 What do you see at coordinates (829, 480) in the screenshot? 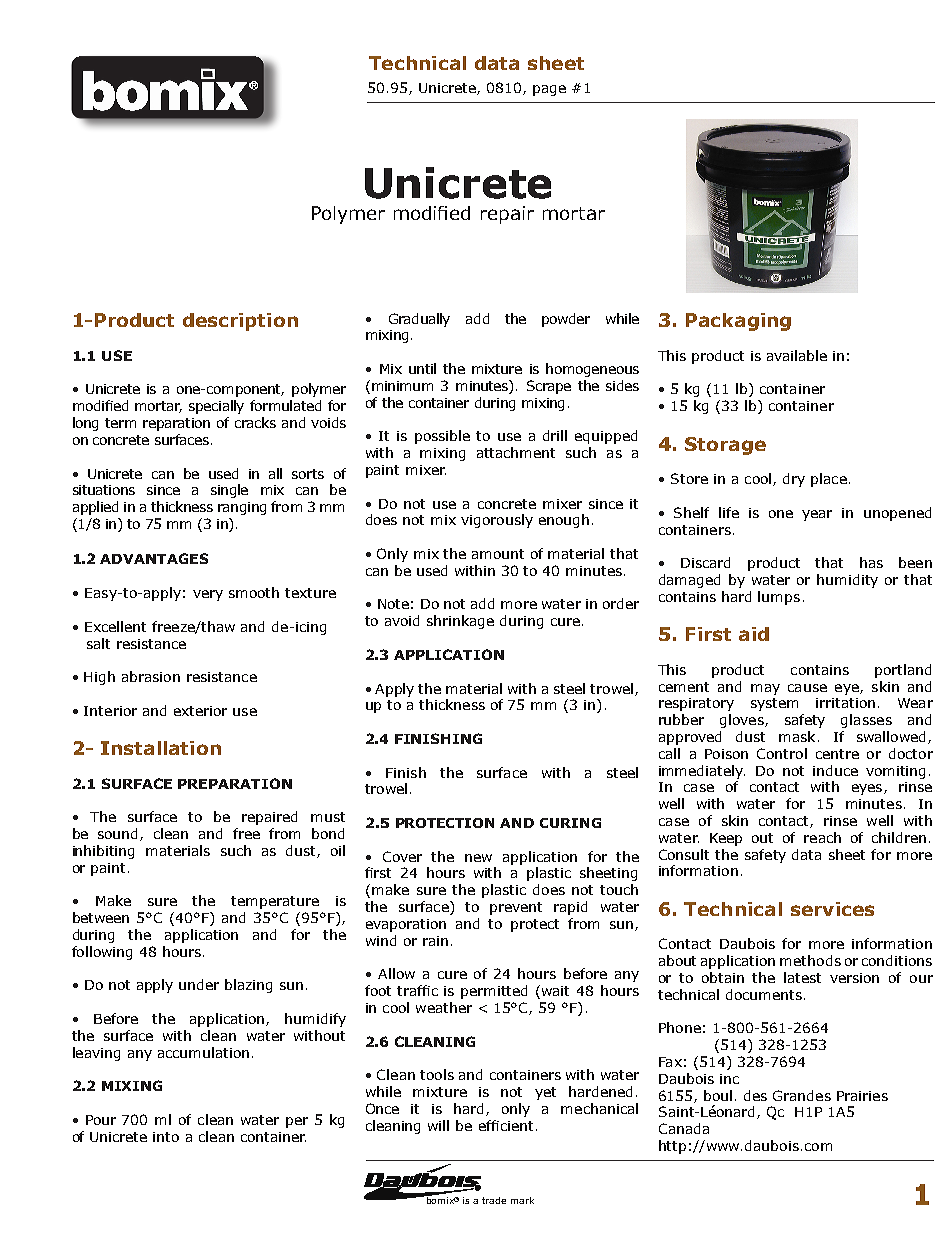
I see `place` at bounding box center [829, 480].
